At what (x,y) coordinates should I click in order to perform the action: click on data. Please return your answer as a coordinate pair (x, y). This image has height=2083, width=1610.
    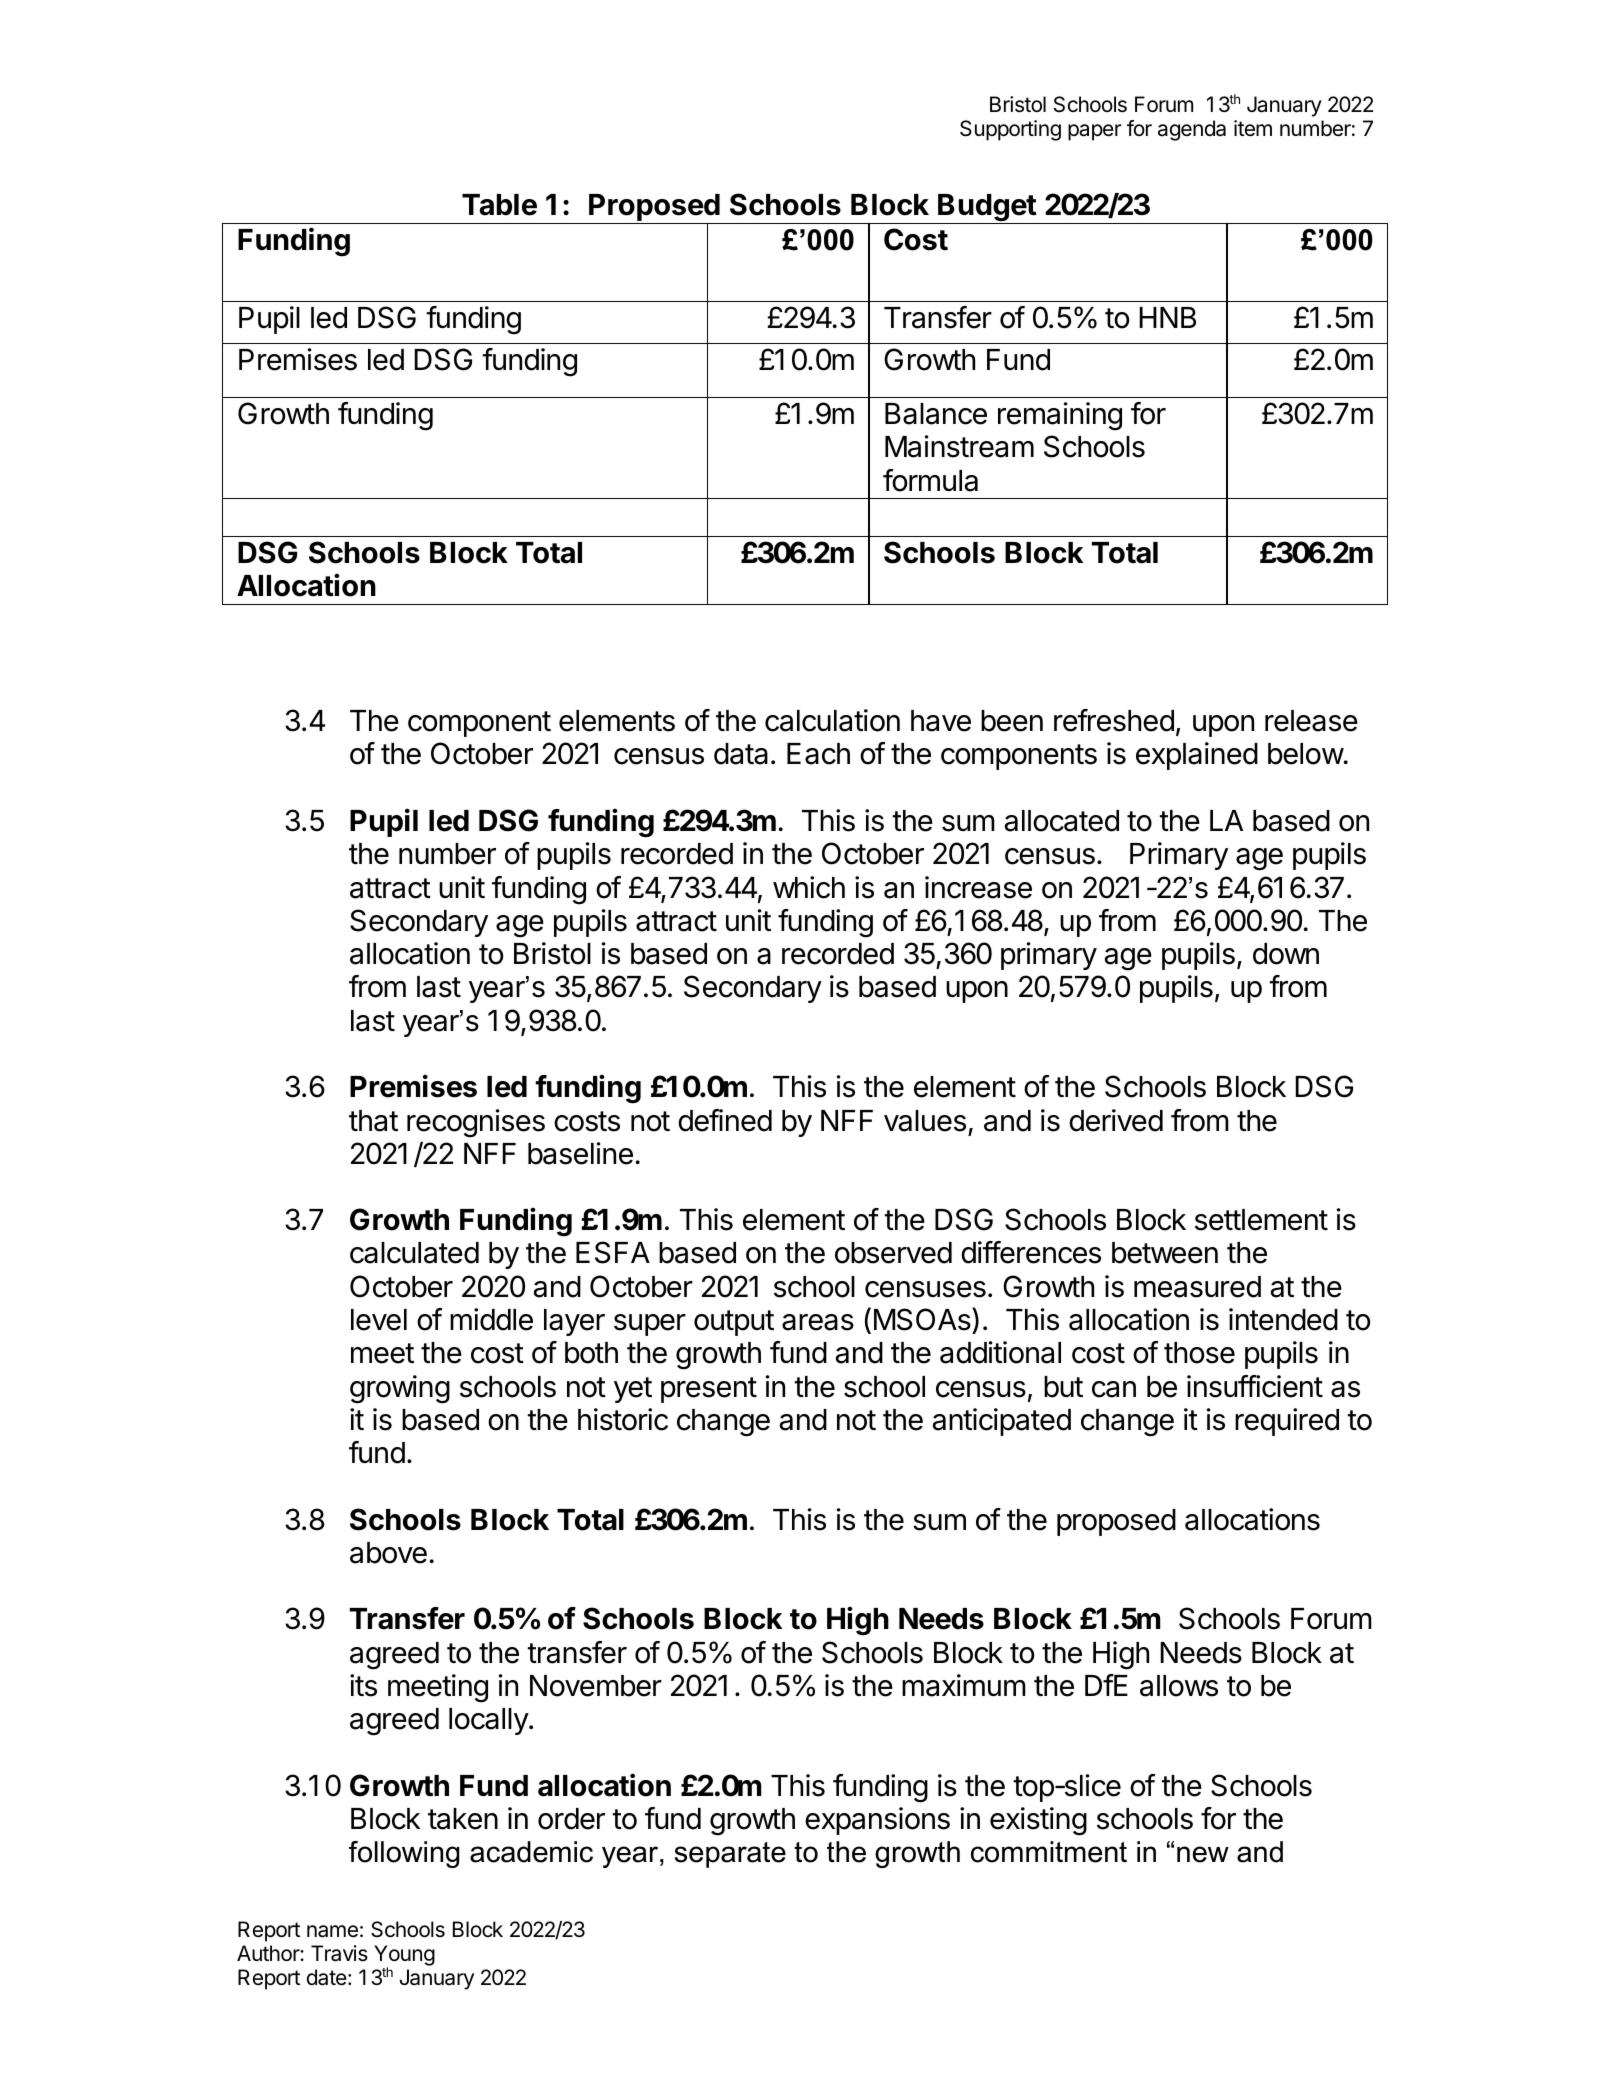
    Looking at the image, I should click on (741, 754).
